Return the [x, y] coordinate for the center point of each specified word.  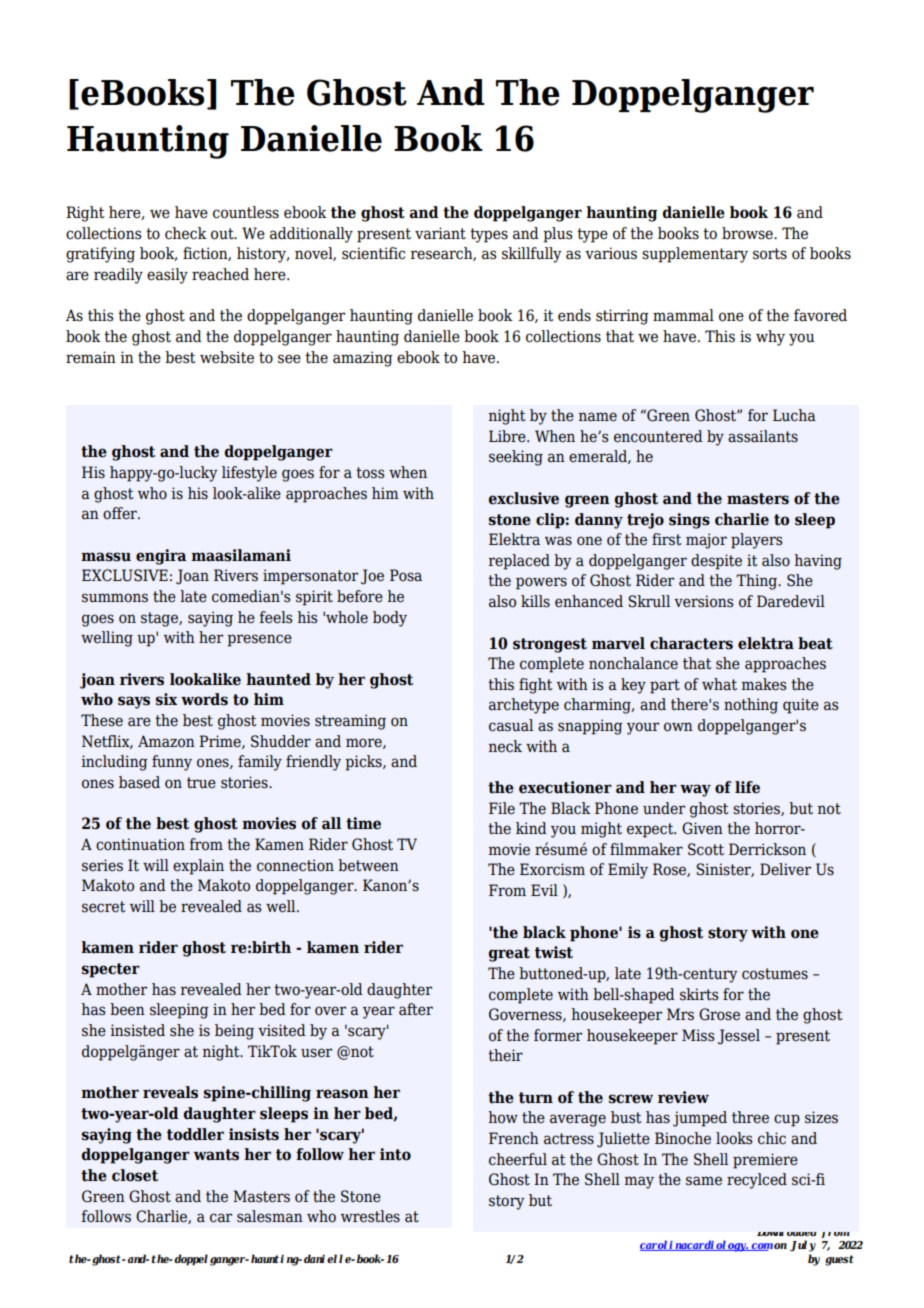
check [186, 233]
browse [748, 233]
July [803, 1246]
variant [440, 233]
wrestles [370, 1216]
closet [135, 1175]
